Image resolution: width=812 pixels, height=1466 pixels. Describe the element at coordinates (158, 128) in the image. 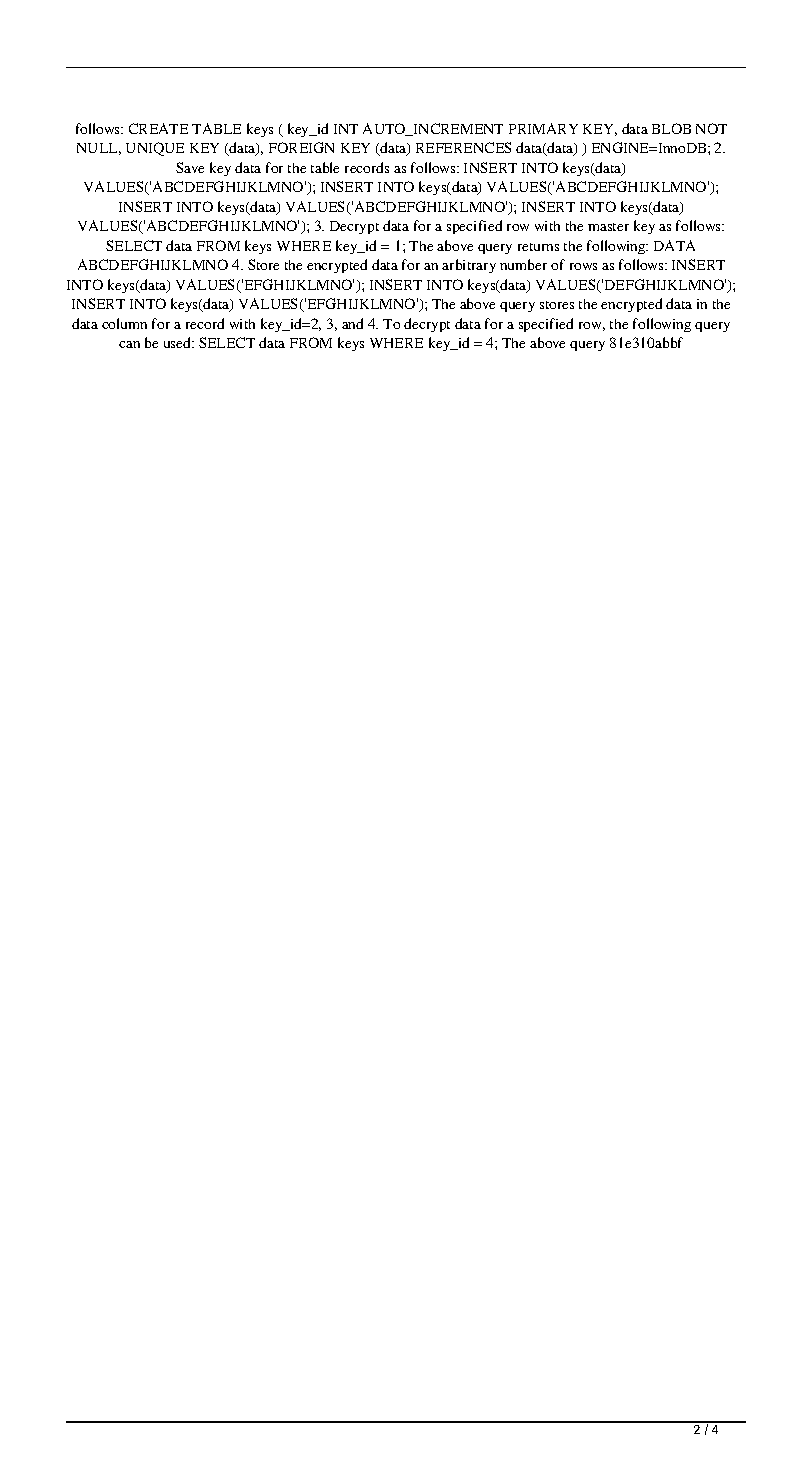

I see `CREATE` at that location.
